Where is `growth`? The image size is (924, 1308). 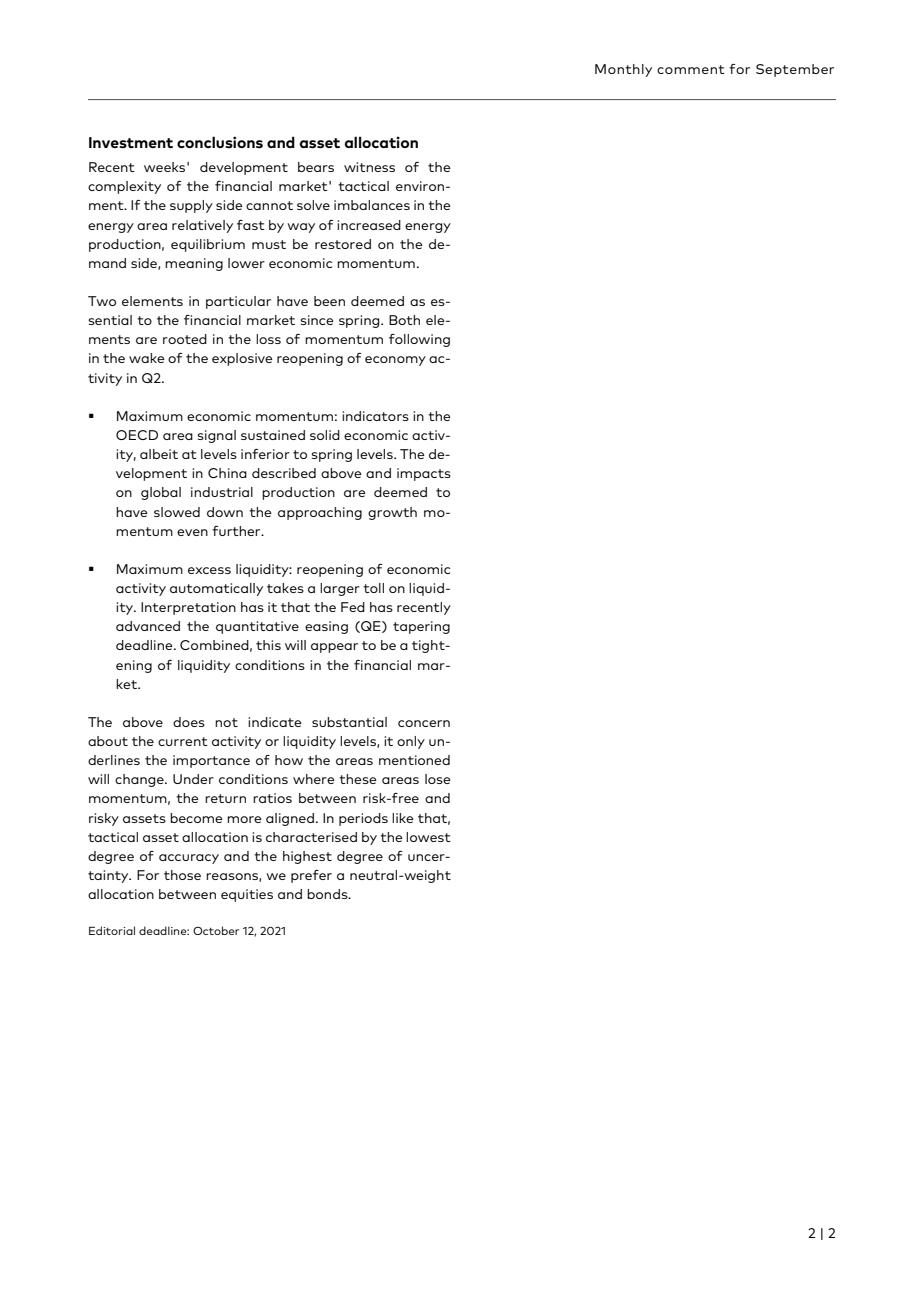 growth is located at coordinates (392, 513).
